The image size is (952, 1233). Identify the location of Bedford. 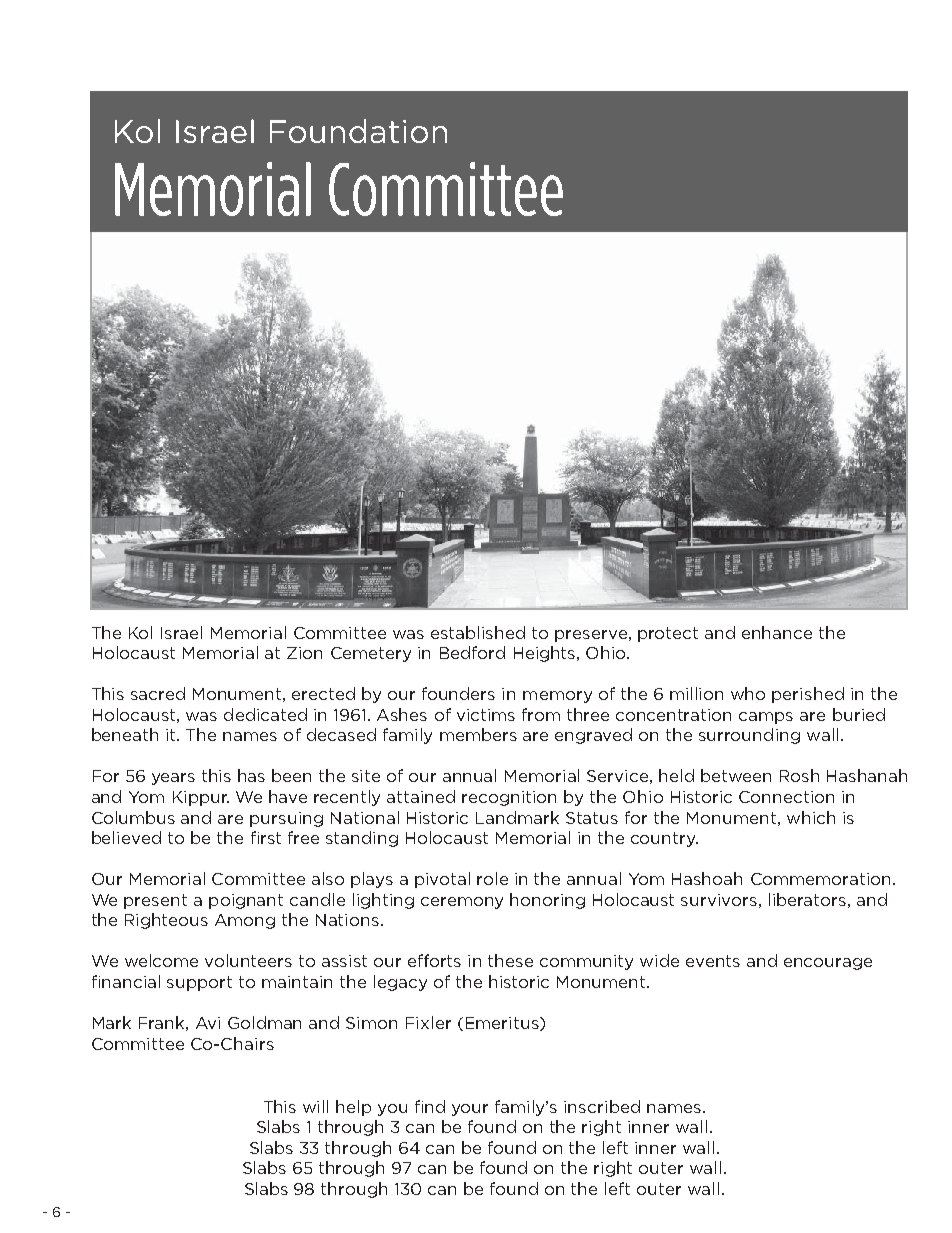
(472, 652).
